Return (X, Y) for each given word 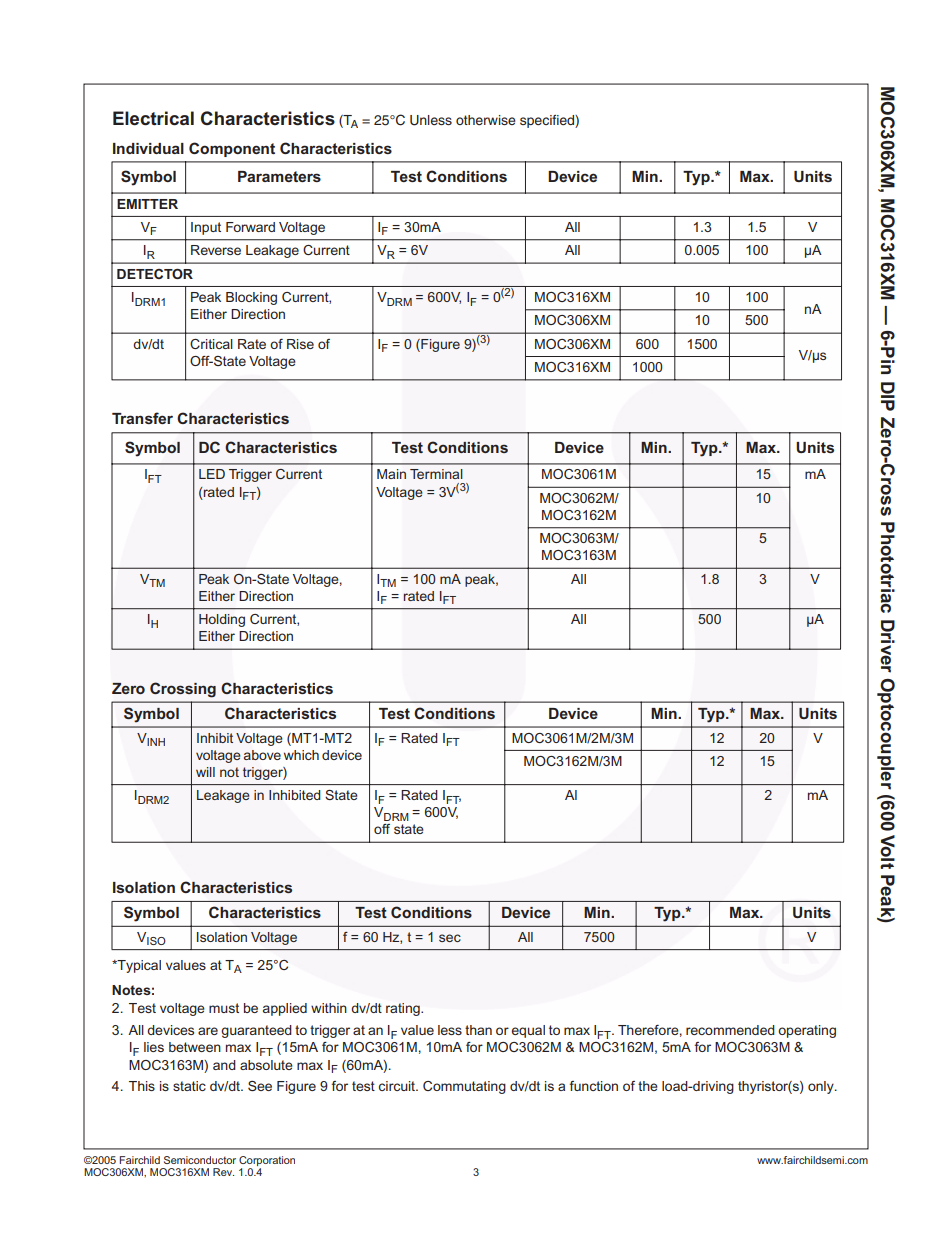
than (478, 1030)
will (205, 772)
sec (450, 938)
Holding (222, 620)
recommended (730, 1030)
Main (391, 474)
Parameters (279, 176)
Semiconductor (200, 1160)
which (301, 755)
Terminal (436, 474)
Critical (211, 344)
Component (232, 149)
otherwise (486, 120)
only (822, 1087)
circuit (398, 1086)
